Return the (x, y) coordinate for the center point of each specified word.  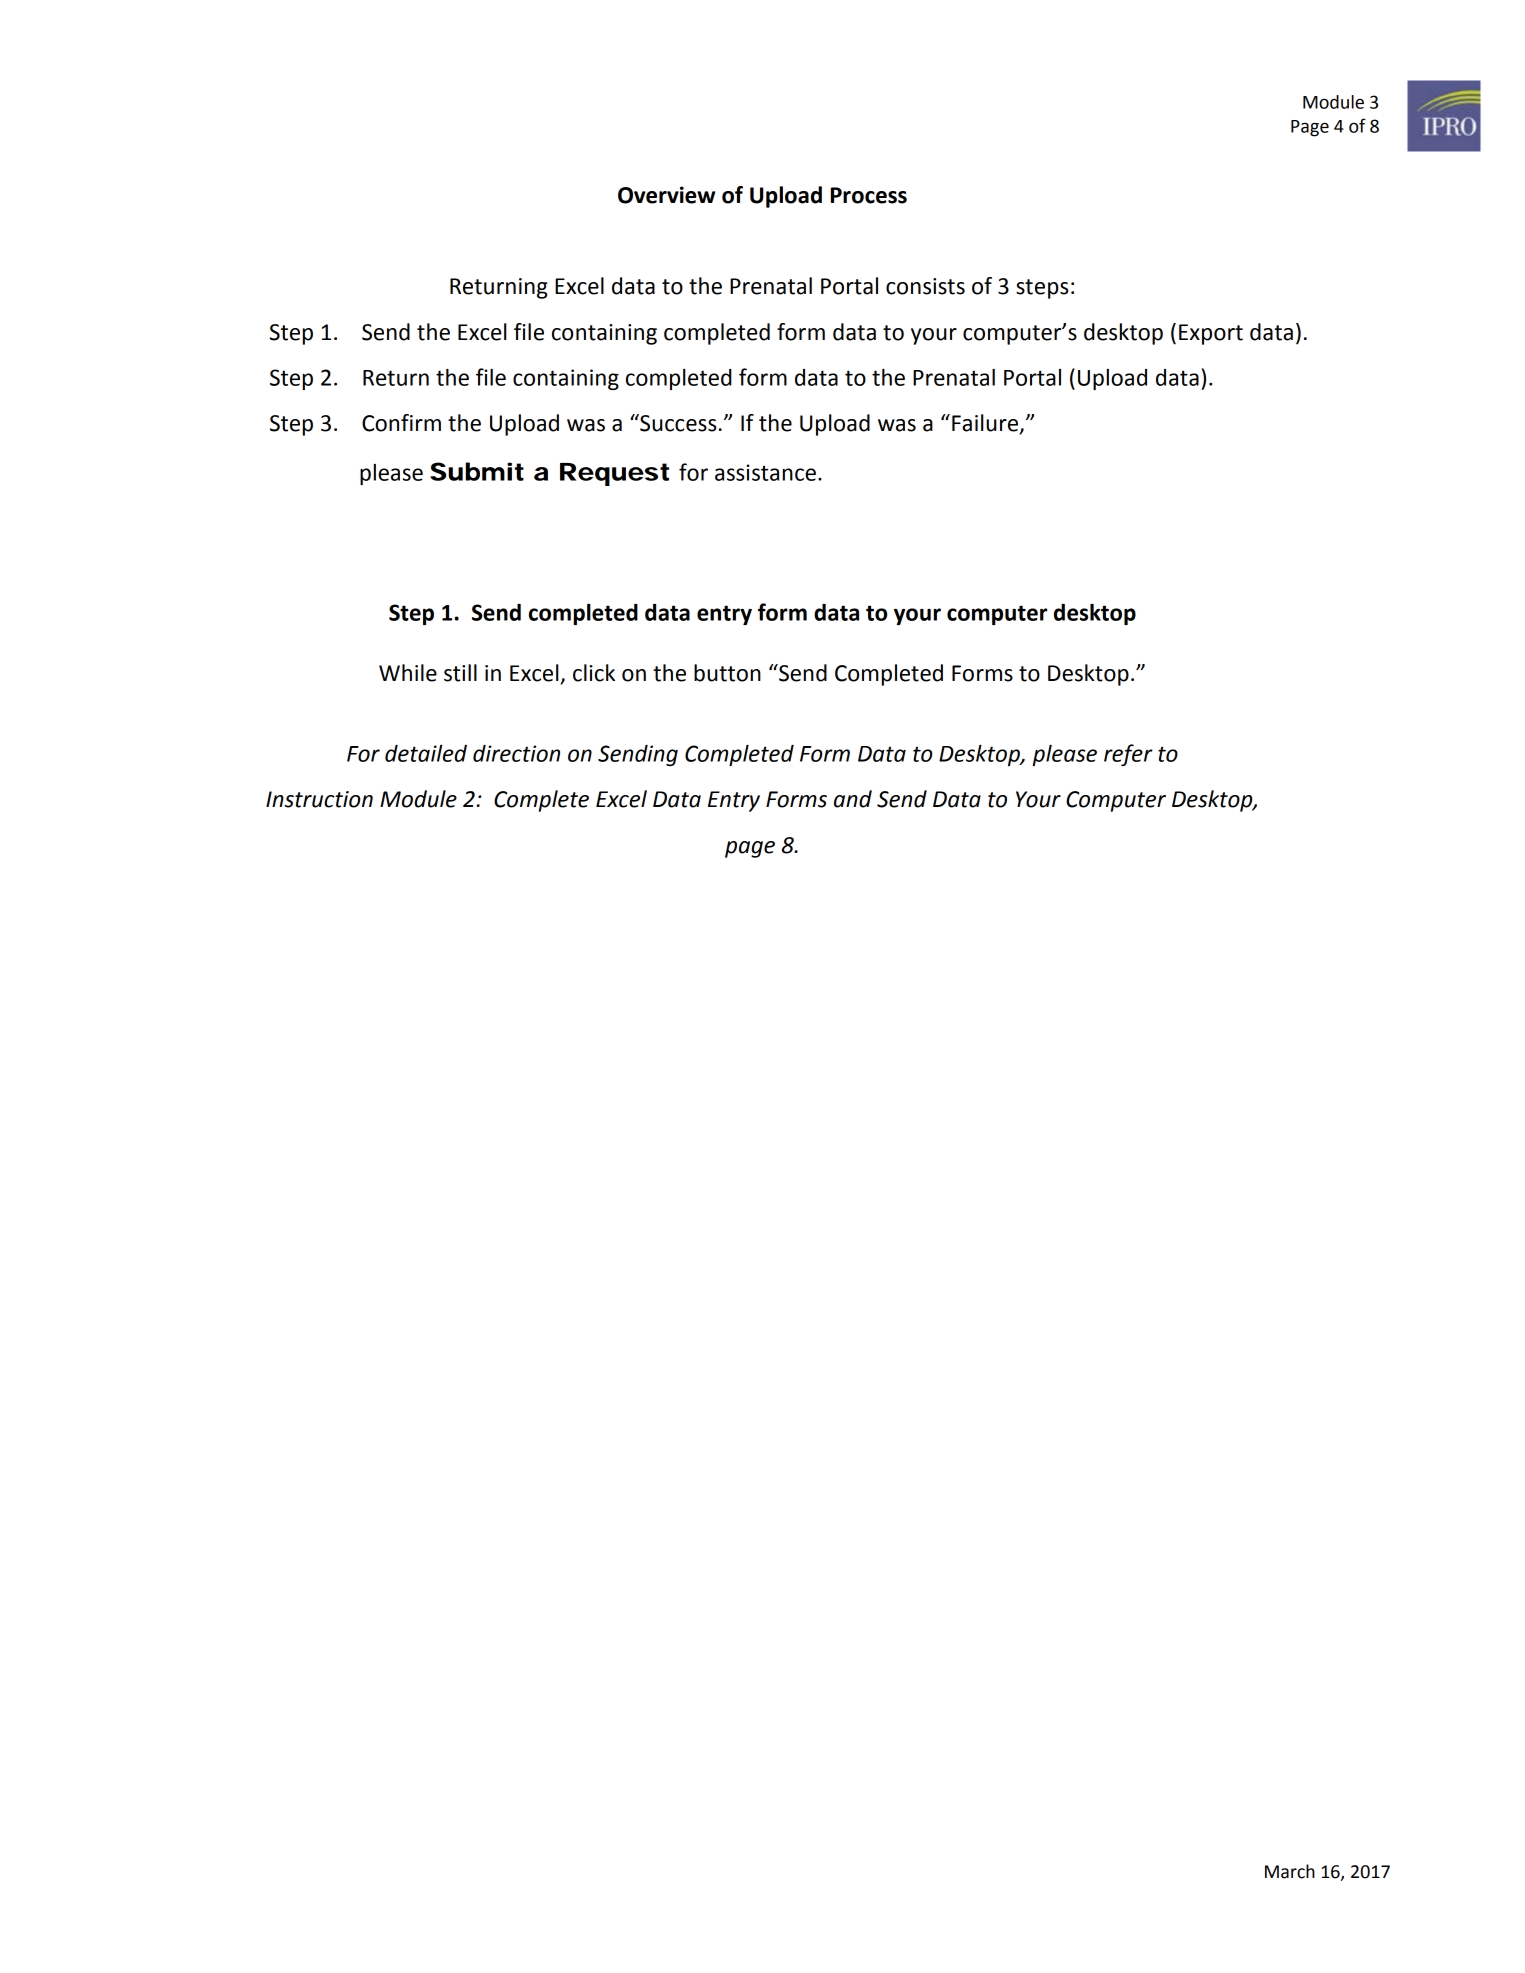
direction (516, 753)
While (408, 673)
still (460, 673)
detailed (426, 753)
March (1290, 1871)
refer (1128, 755)
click (594, 673)
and (853, 799)
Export (1211, 334)
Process (869, 195)
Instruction (319, 799)
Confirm (401, 423)
